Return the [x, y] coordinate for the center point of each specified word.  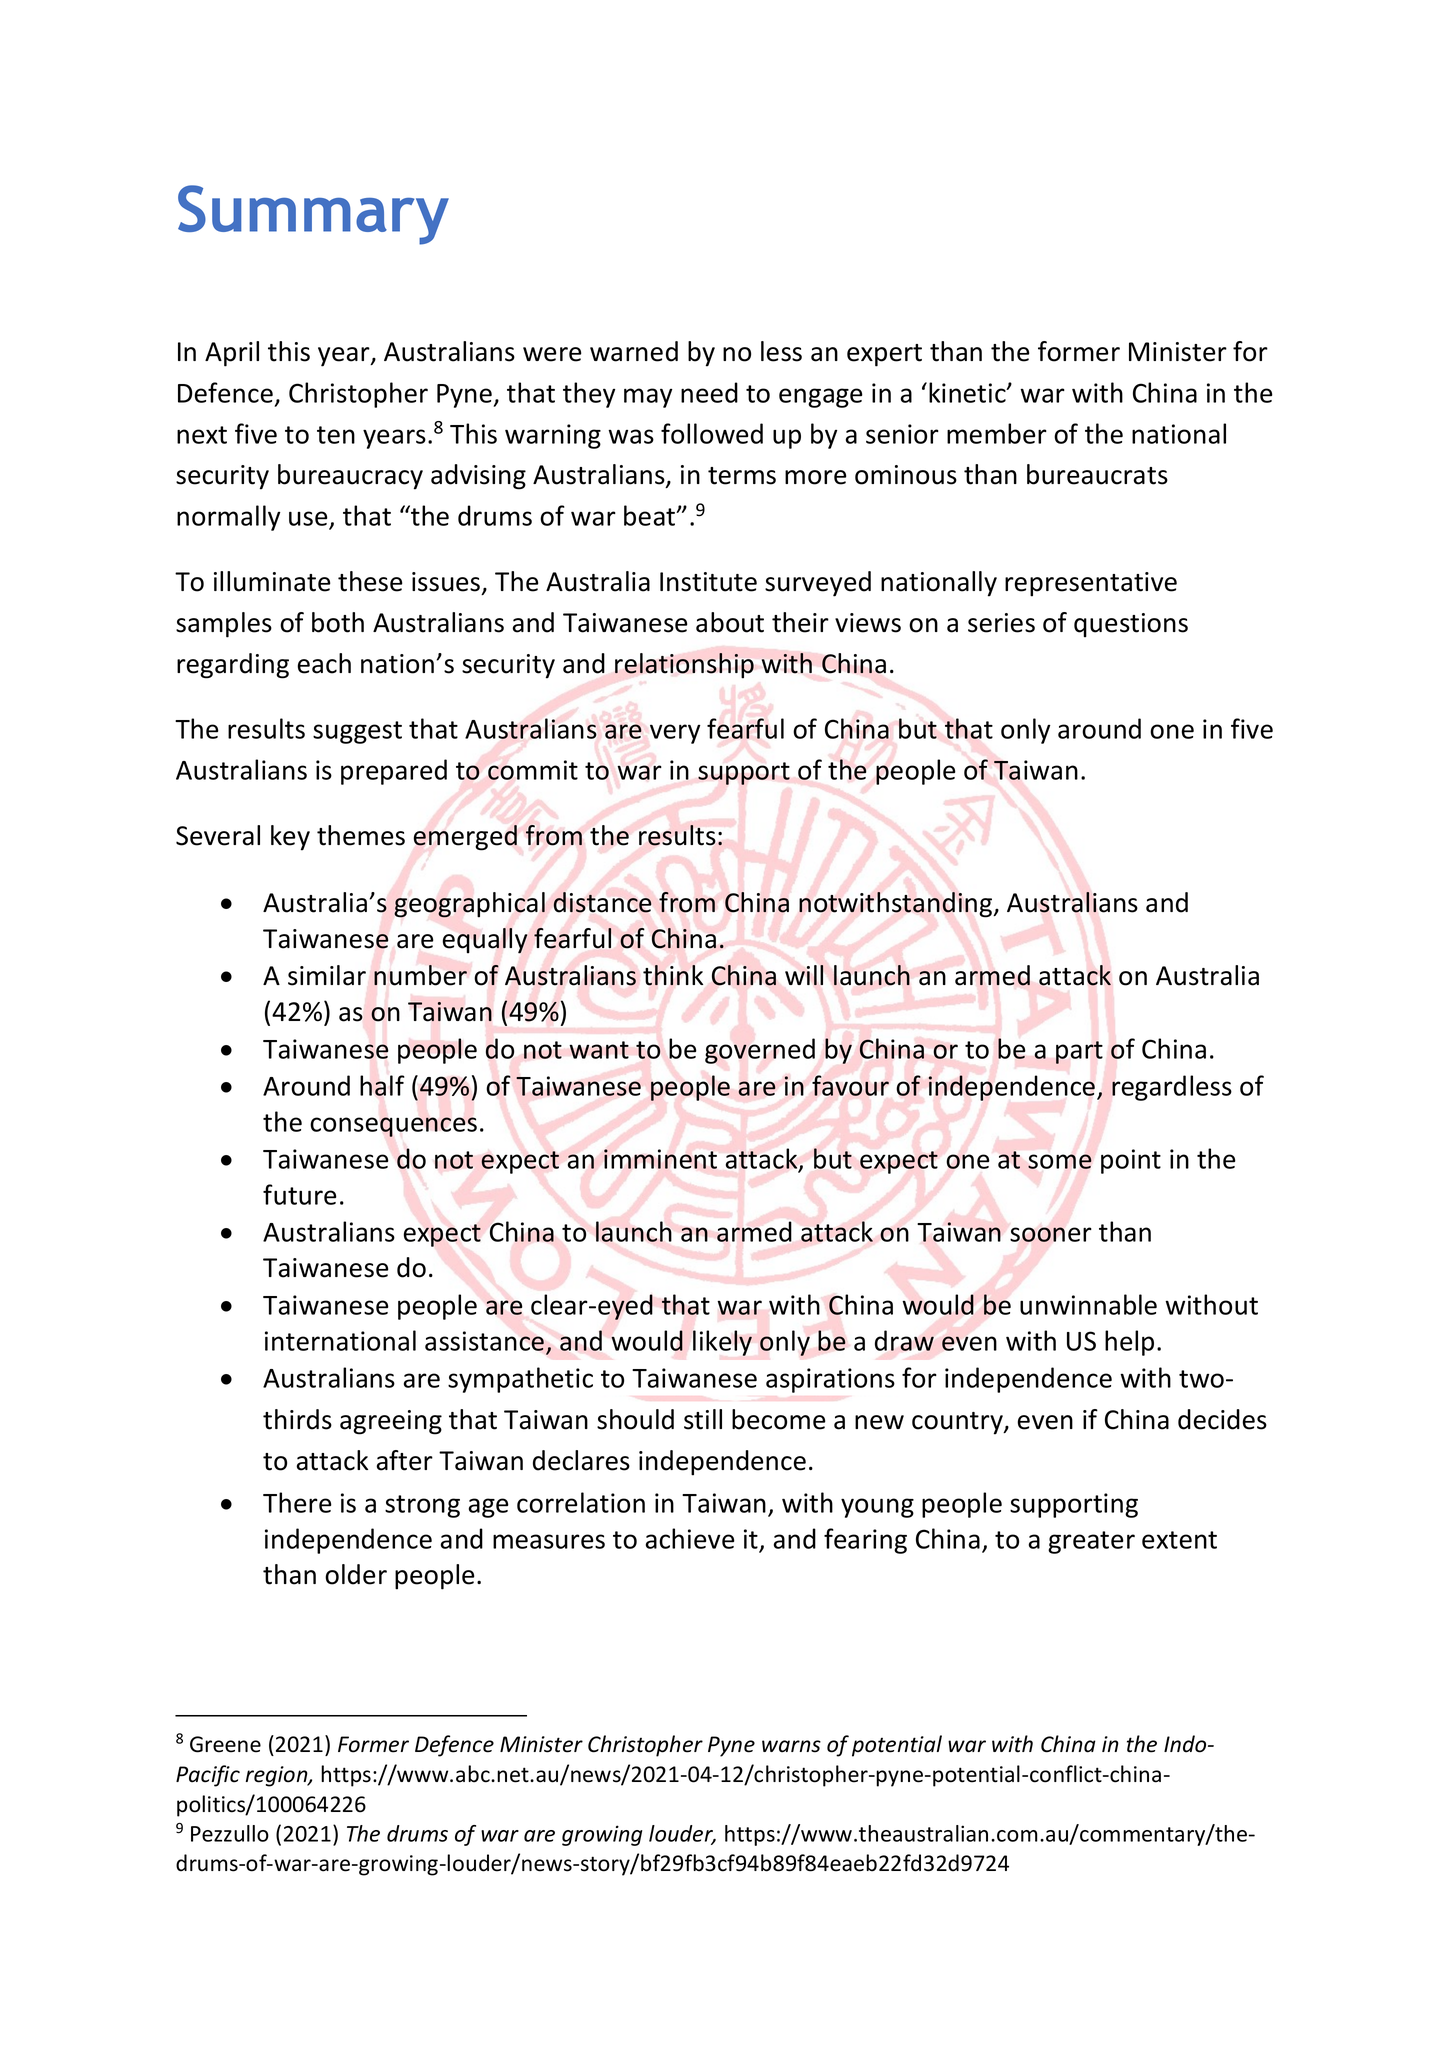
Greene [225, 1744]
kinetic [968, 392]
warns [791, 1746]
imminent [660, 1159]
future [300, 1194]
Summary [313, 215]
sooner [1051, 1234]
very [675, 734]
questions [1131, 625]
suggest [357, 732]
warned [634, 351]
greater [1091, 1542]
